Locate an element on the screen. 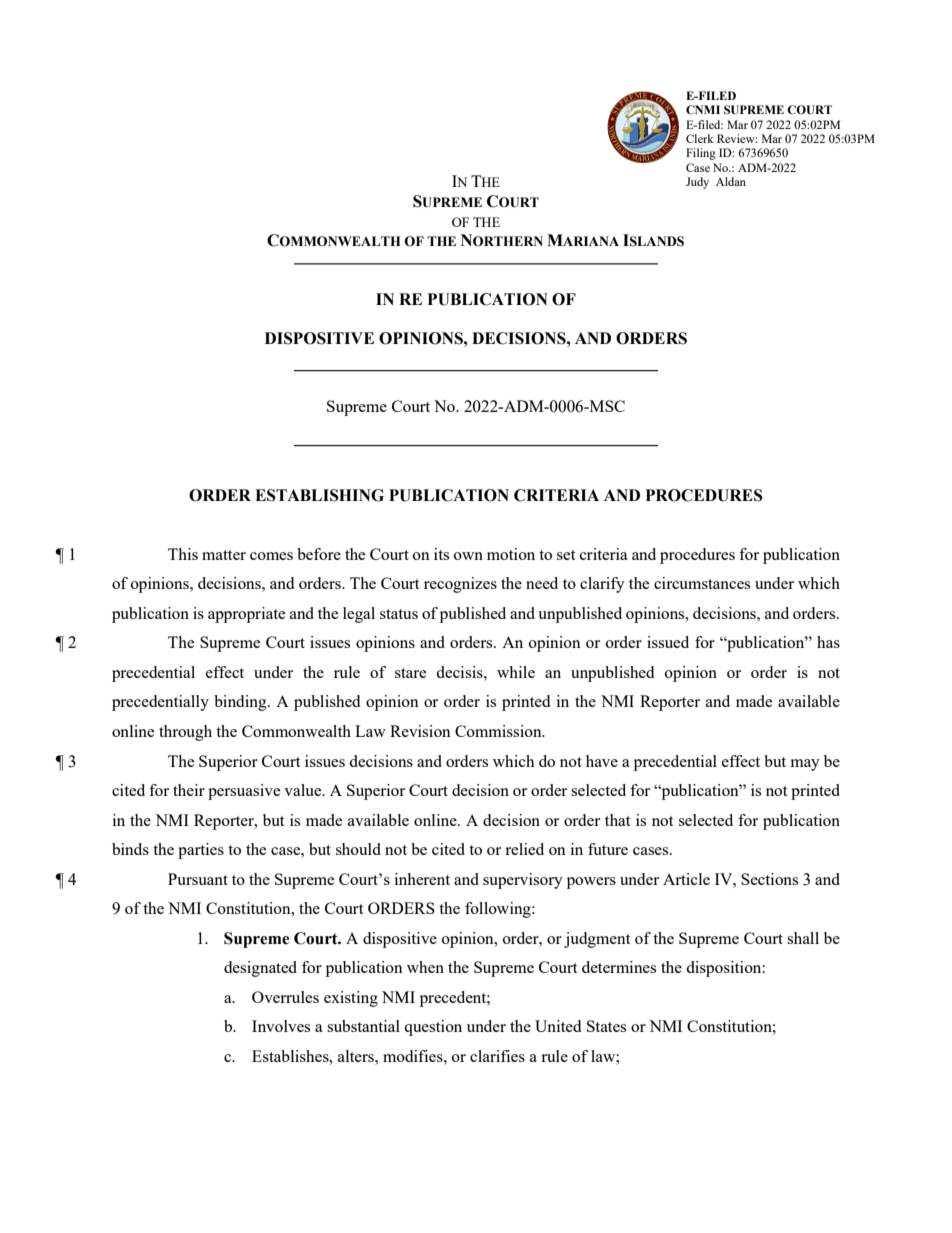 This screenshot has width=952, height=1233. Involves is located at coordinates (281, 1026).
